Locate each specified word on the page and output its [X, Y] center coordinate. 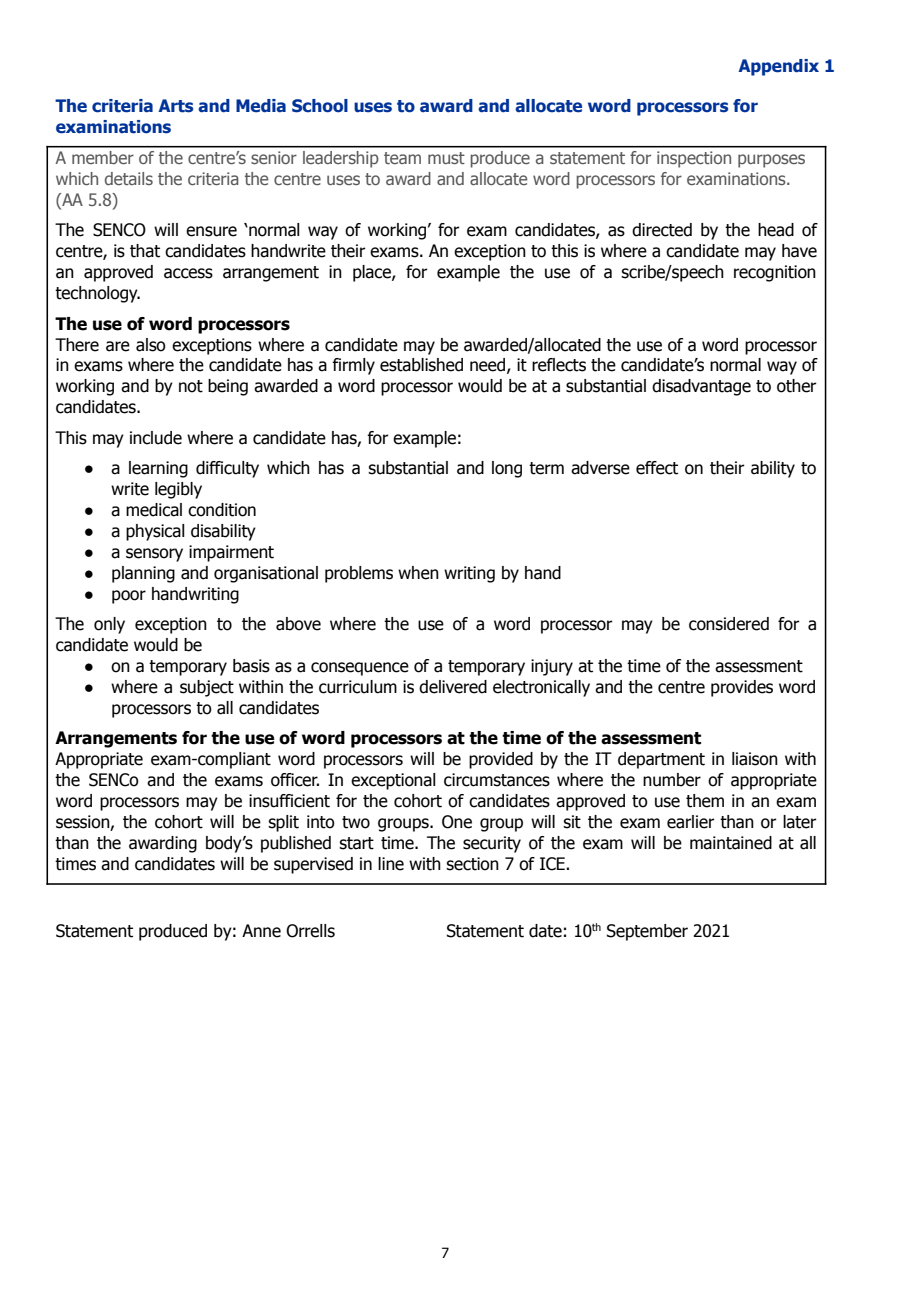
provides [742, 688]
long [507, 469]
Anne [261, 931]
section [472, 864]
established [421, 365]
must [446, 158]
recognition [775, 273]
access [188, 273]
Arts [175, 106]
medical [154, 510]
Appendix [778, 67]
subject [207, 688]
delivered [453, 687]
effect [657, 468]
